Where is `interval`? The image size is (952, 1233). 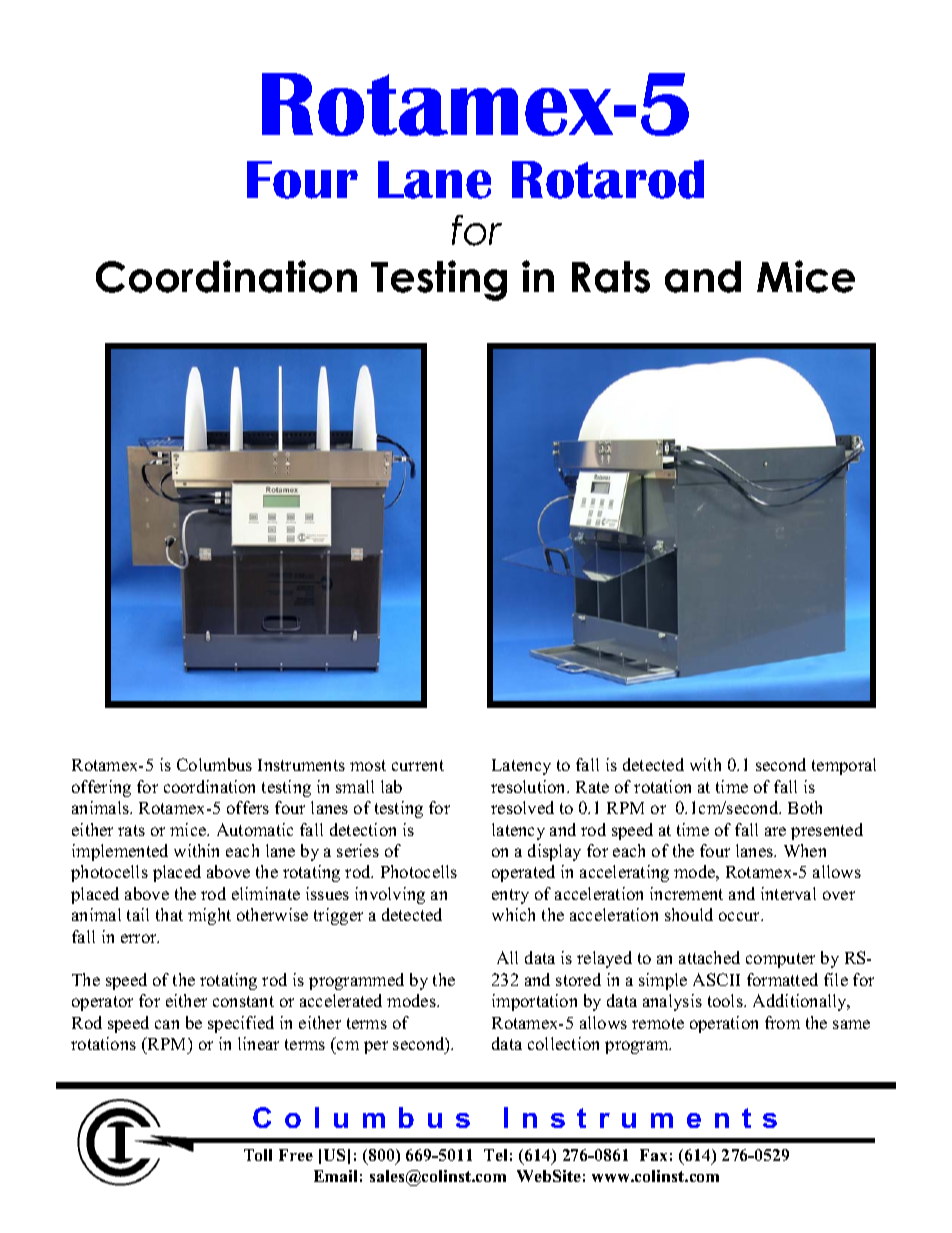 interval is located at coordinates (788, 893).
